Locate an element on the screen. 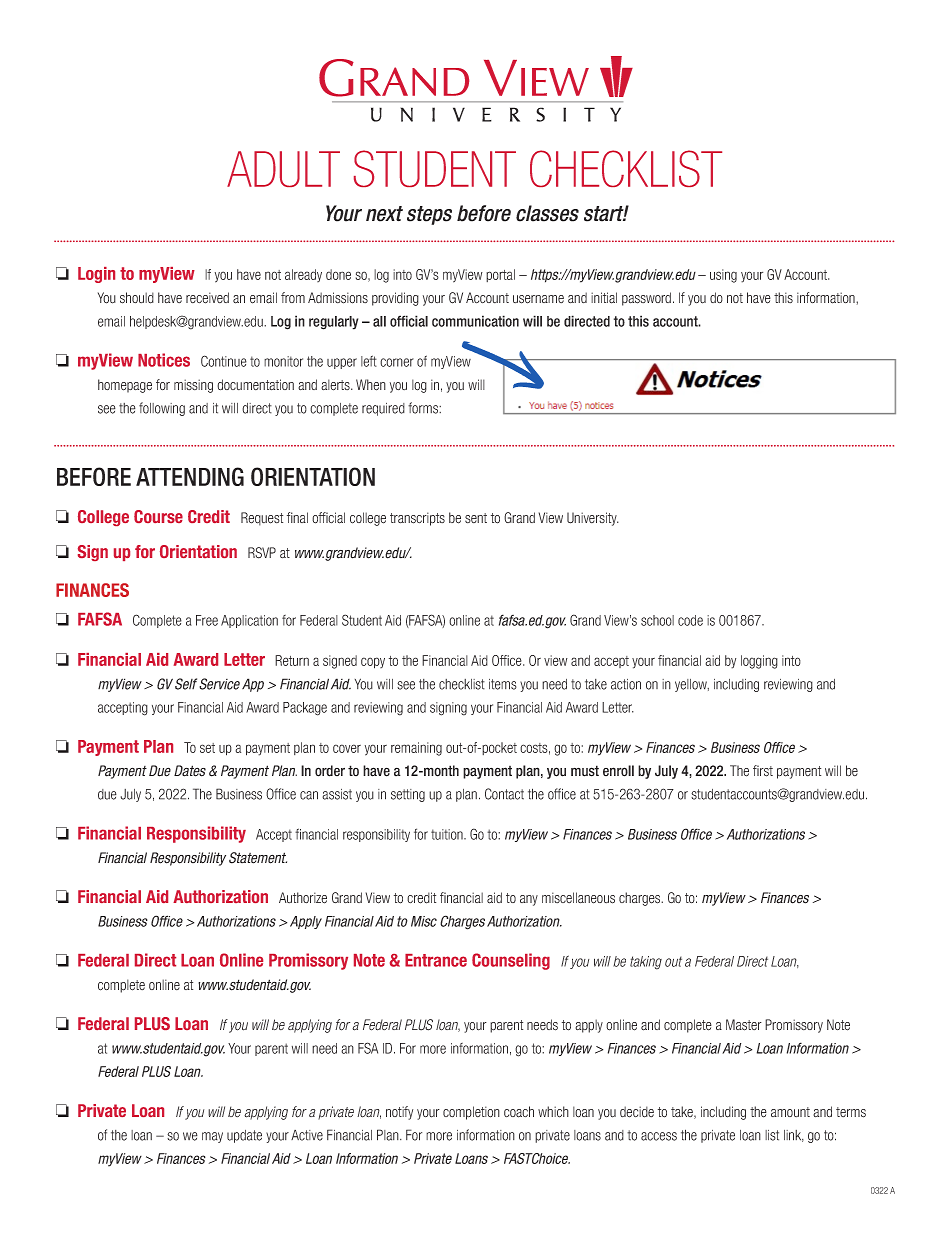  amount is located at coordinates (790, 1112).
